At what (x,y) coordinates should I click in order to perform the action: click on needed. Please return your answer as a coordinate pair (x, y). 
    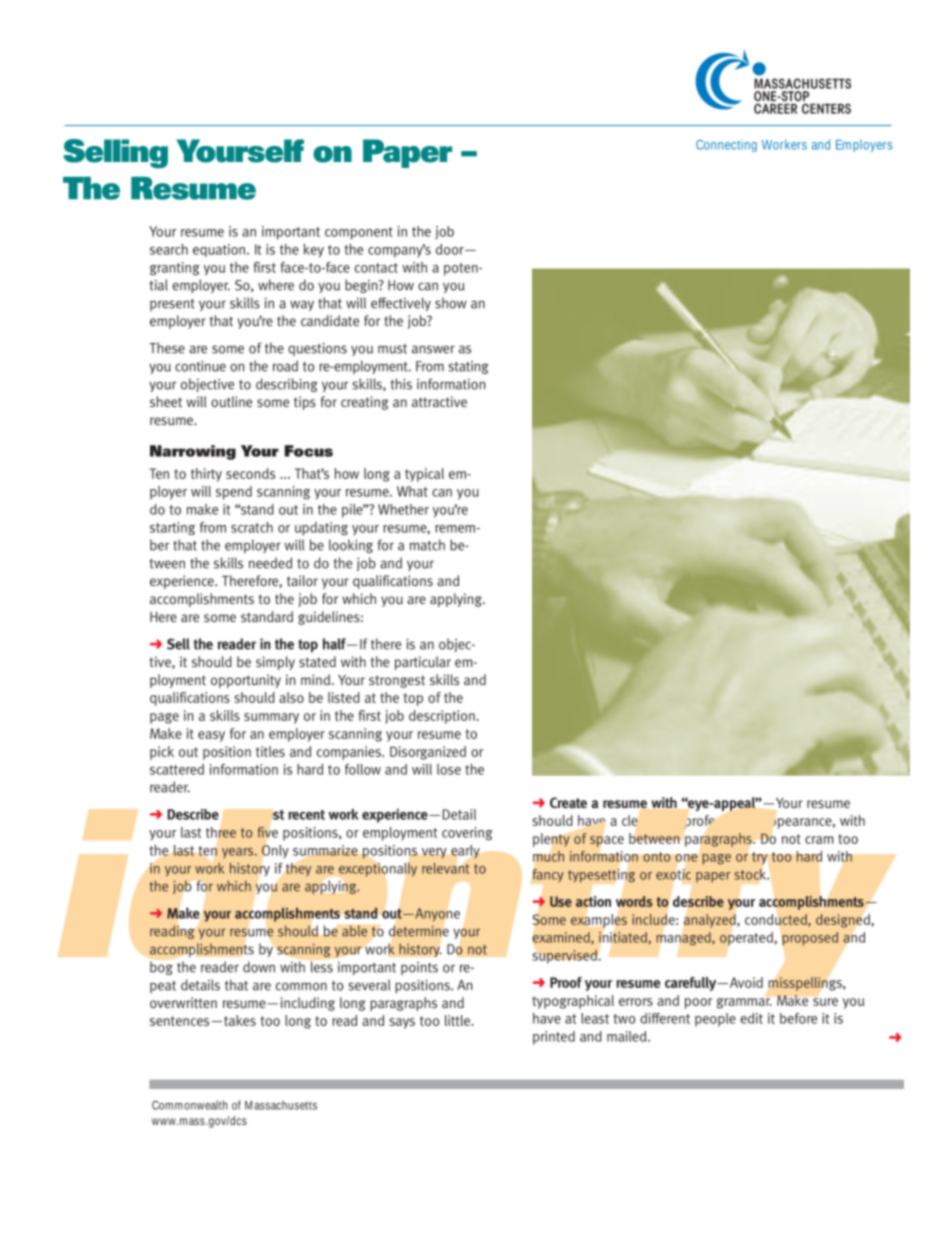
    Looking at the image, I should click on (270, 563).
